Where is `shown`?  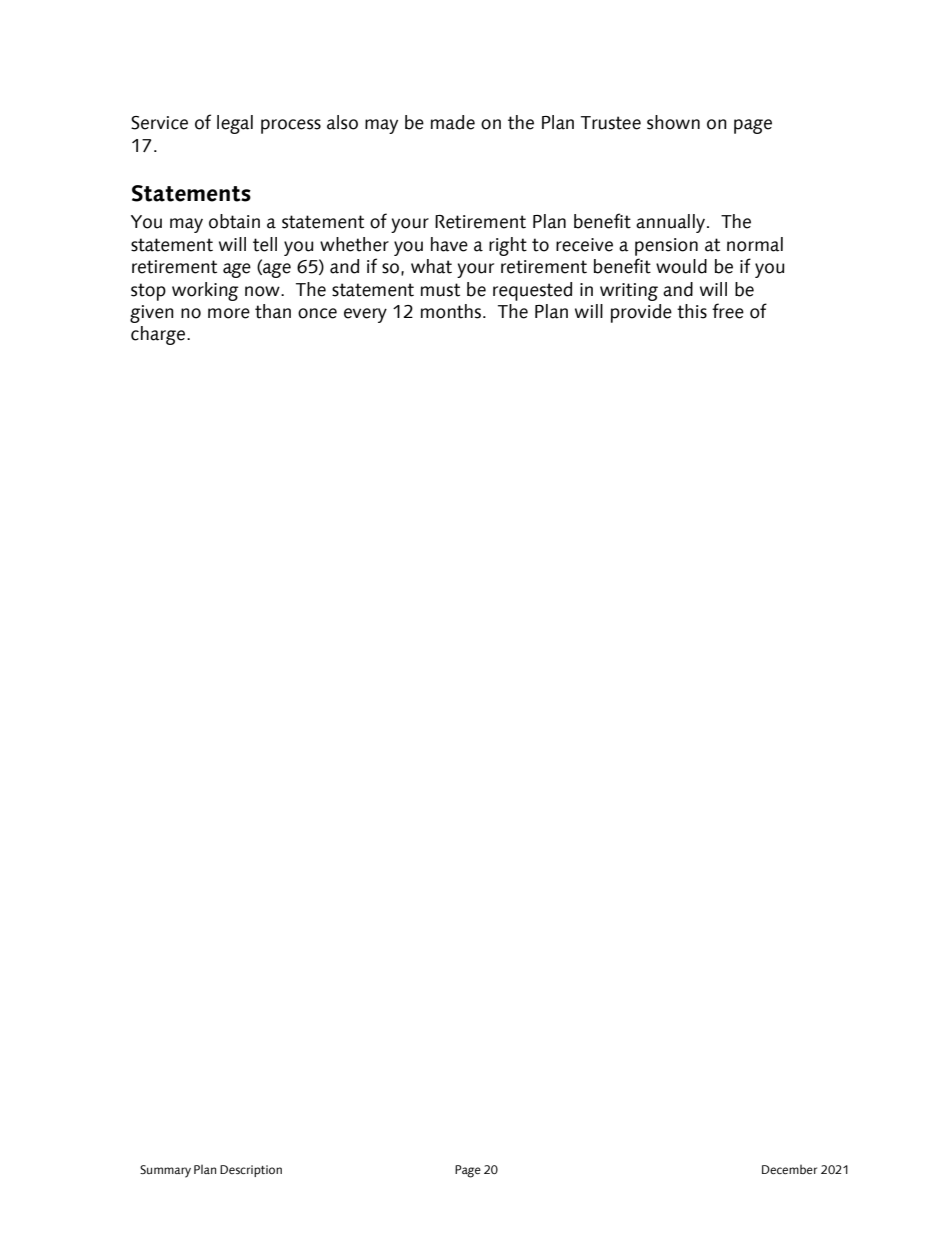
shown is located at coordinates (673, 122).
